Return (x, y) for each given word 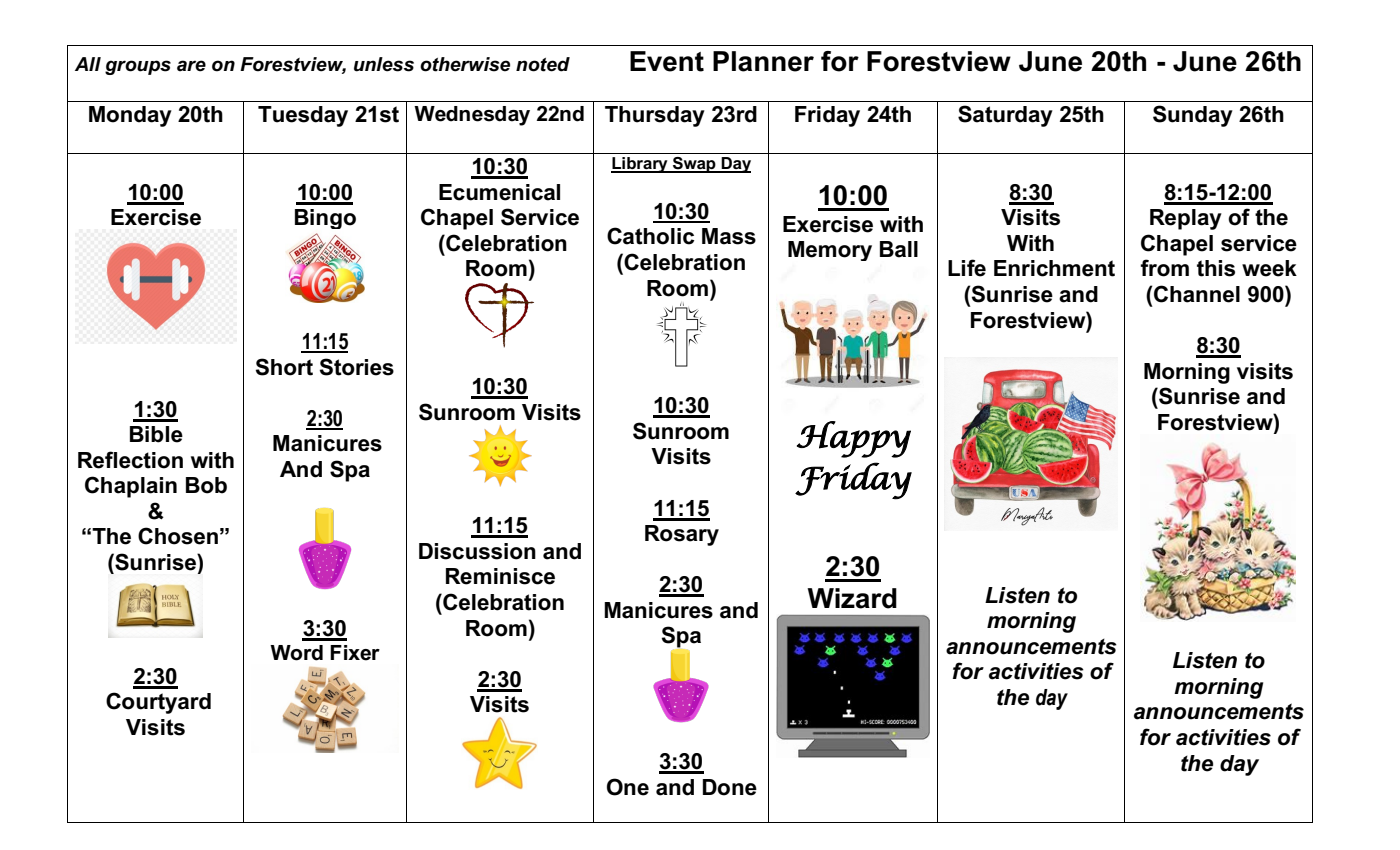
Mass (729, 236)
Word (296, 653)
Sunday (1193, 116)
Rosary (682, 535)
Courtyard (158, 703)
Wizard (852, 598)
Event (667, 61)
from (1164, 268)
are (191, 66)
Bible (156, 434)
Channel (1196, 294)
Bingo (325, 219)
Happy (854, 439)
